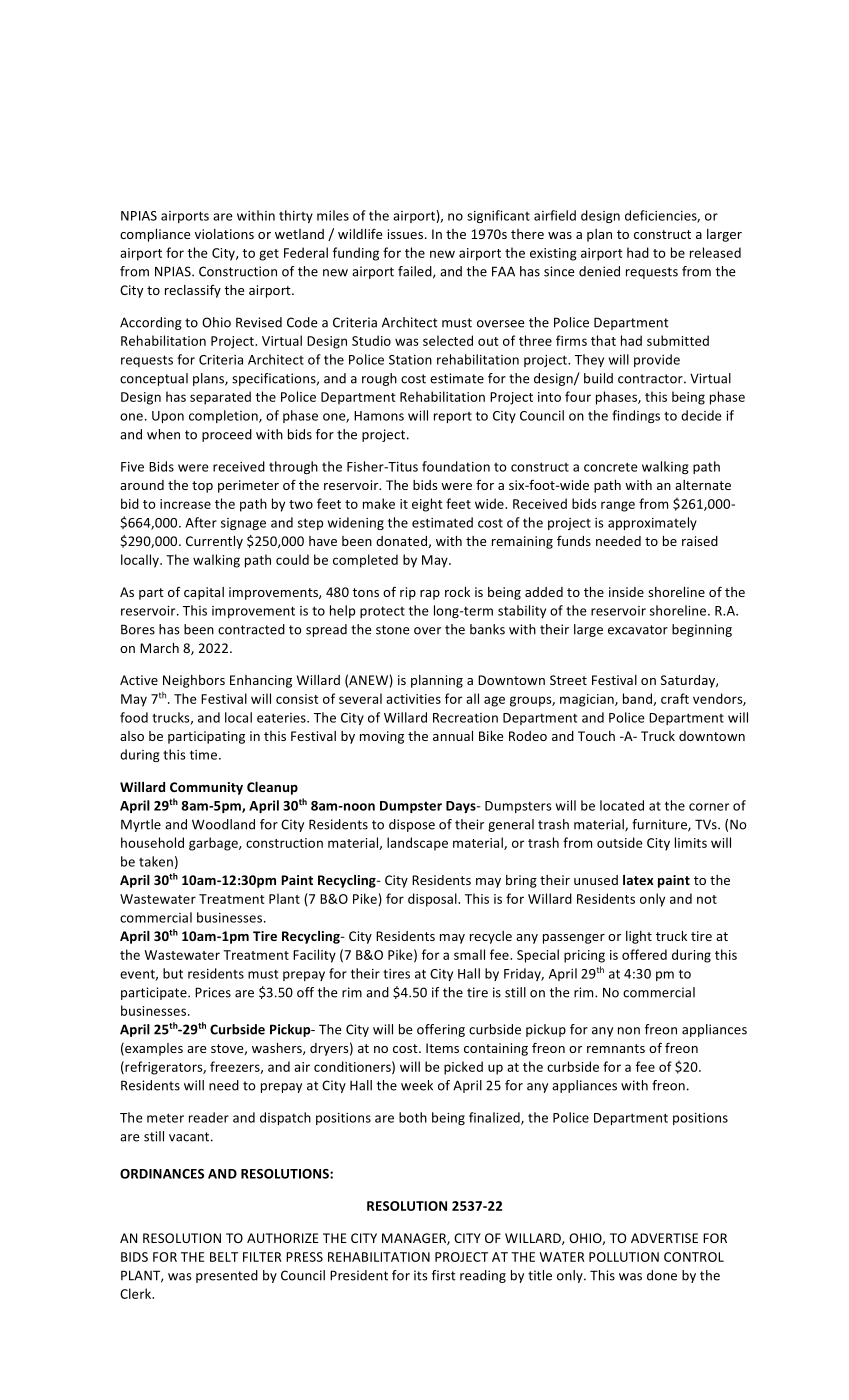  Describe the element at coordinates (599, 271) in the screenshot. I see `denied` at that location.
